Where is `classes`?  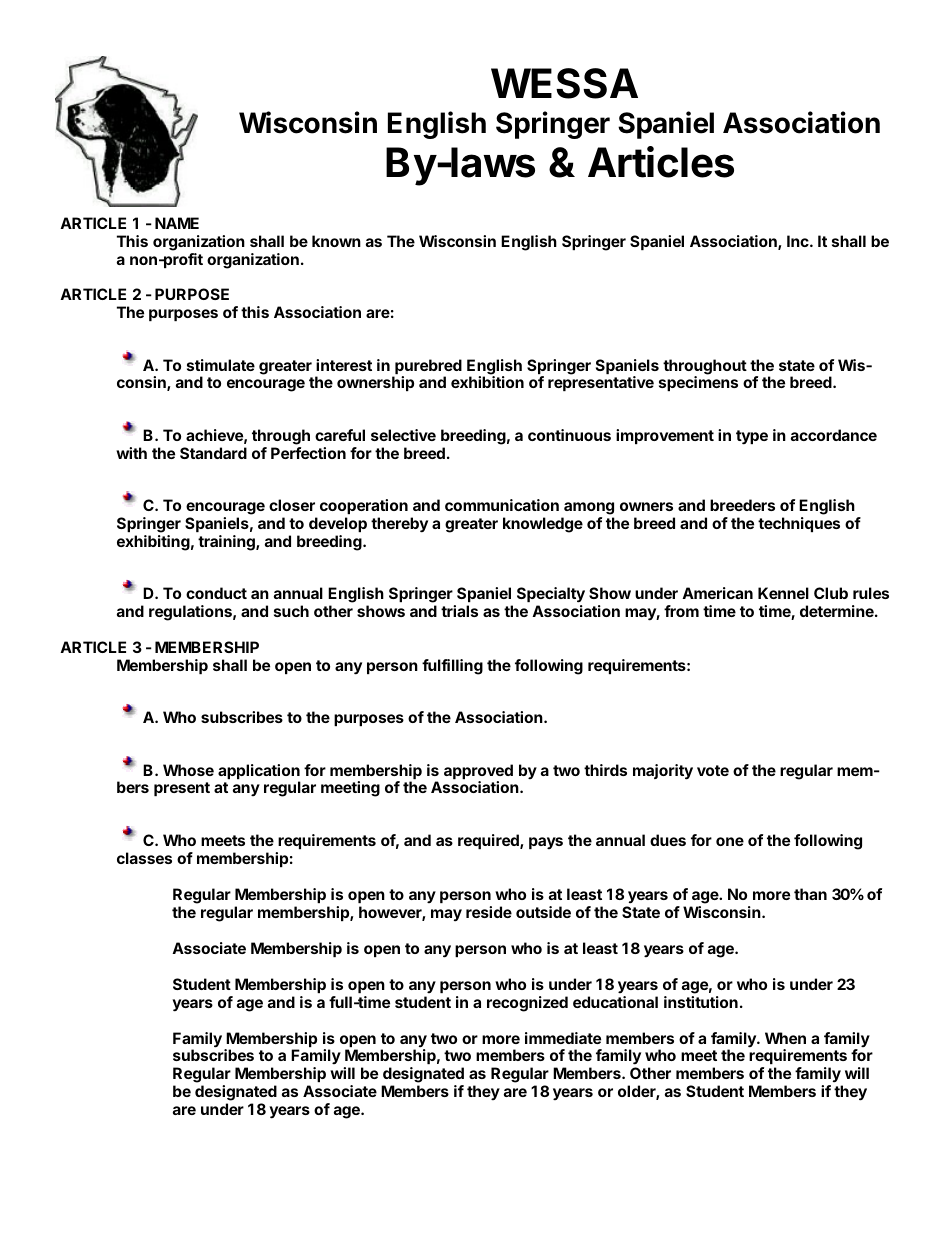
classes is located at coordinates (144, 858).
